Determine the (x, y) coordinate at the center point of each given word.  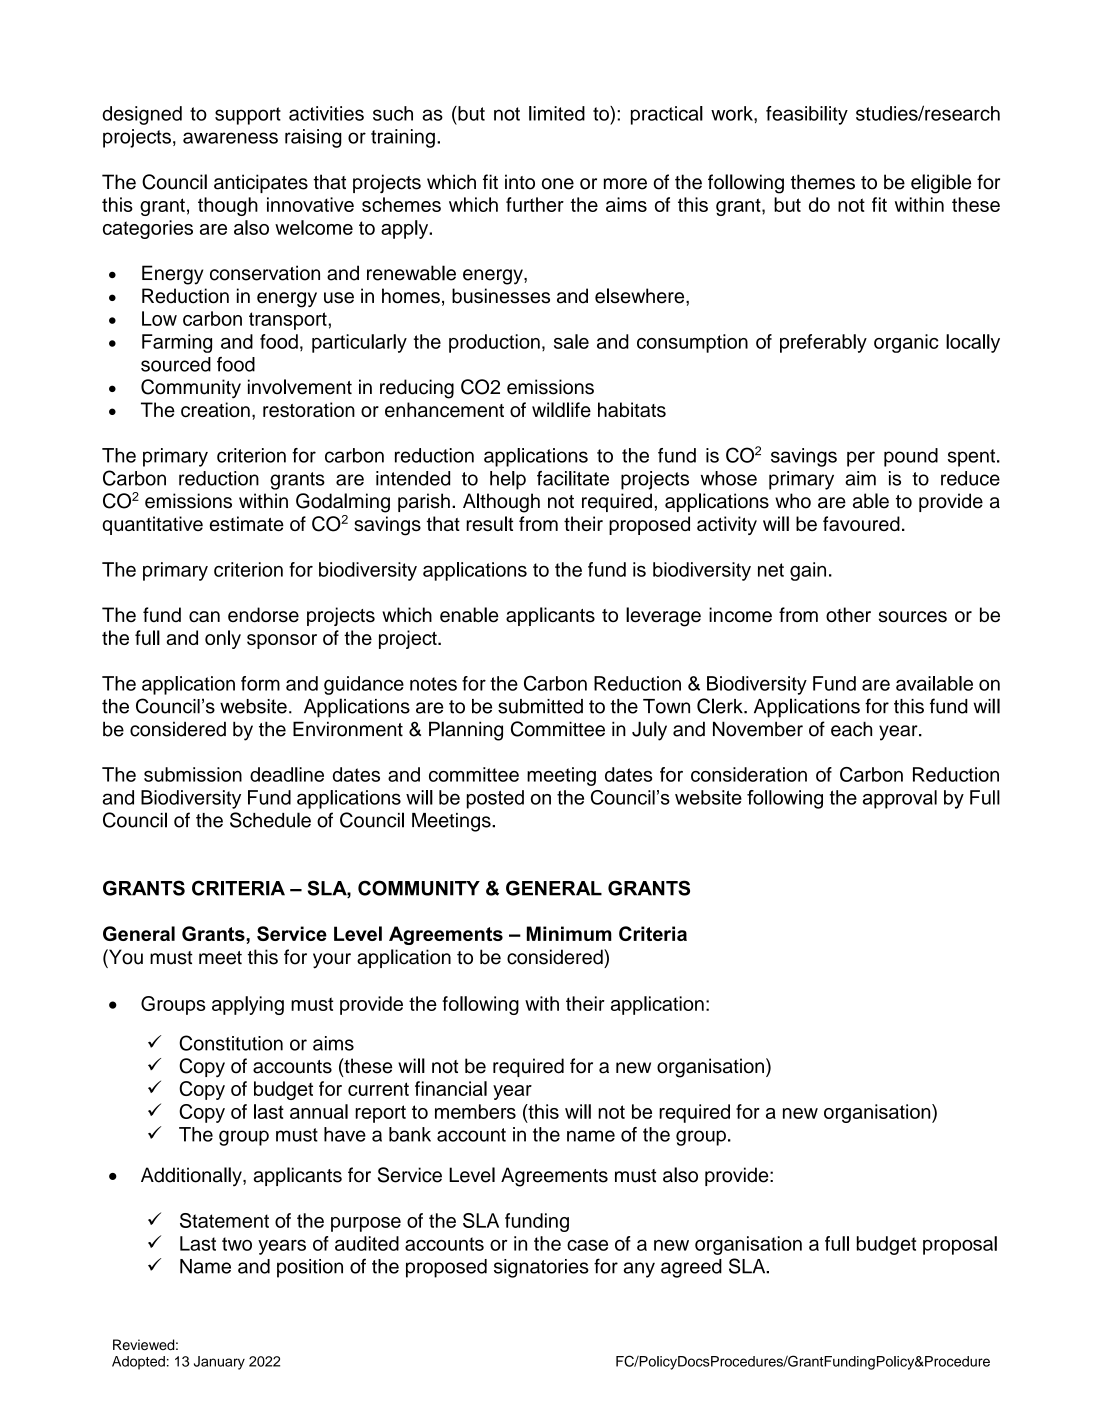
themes (823, 182)
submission (193, 774)
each (851, 729)
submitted (540, 706)
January (219, 1363)
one (558, 184)
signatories (541, 1268)
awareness (230, 138)
